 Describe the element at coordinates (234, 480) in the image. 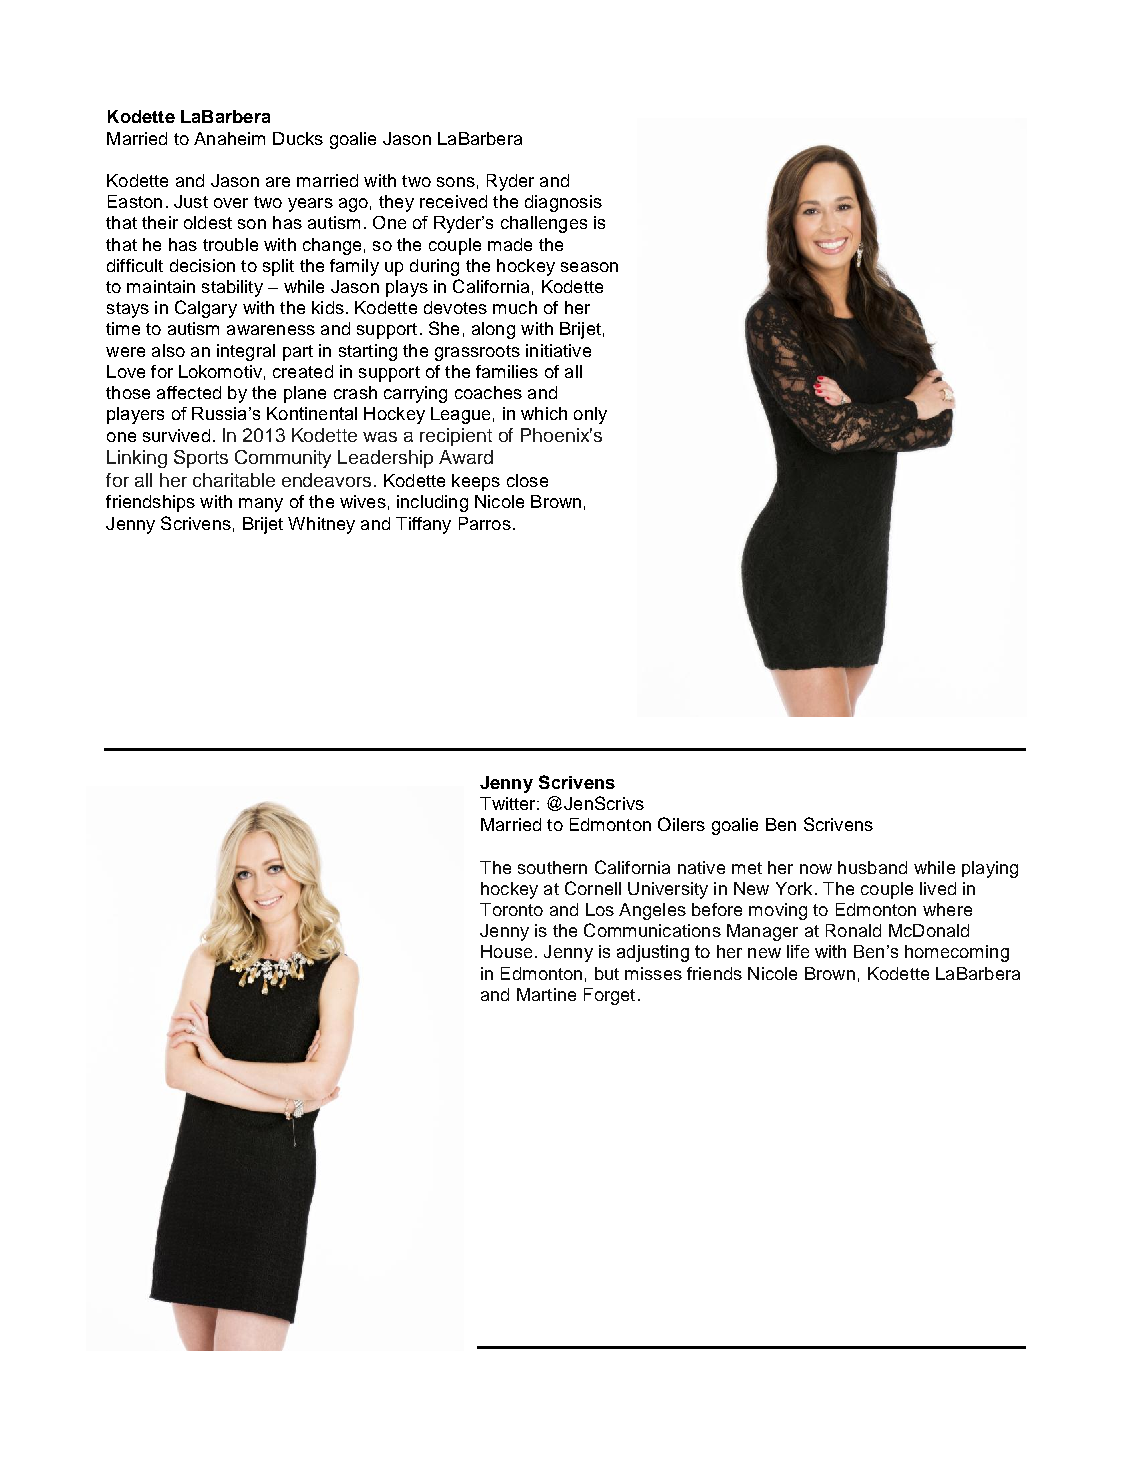

I see `charitable` at that location.
